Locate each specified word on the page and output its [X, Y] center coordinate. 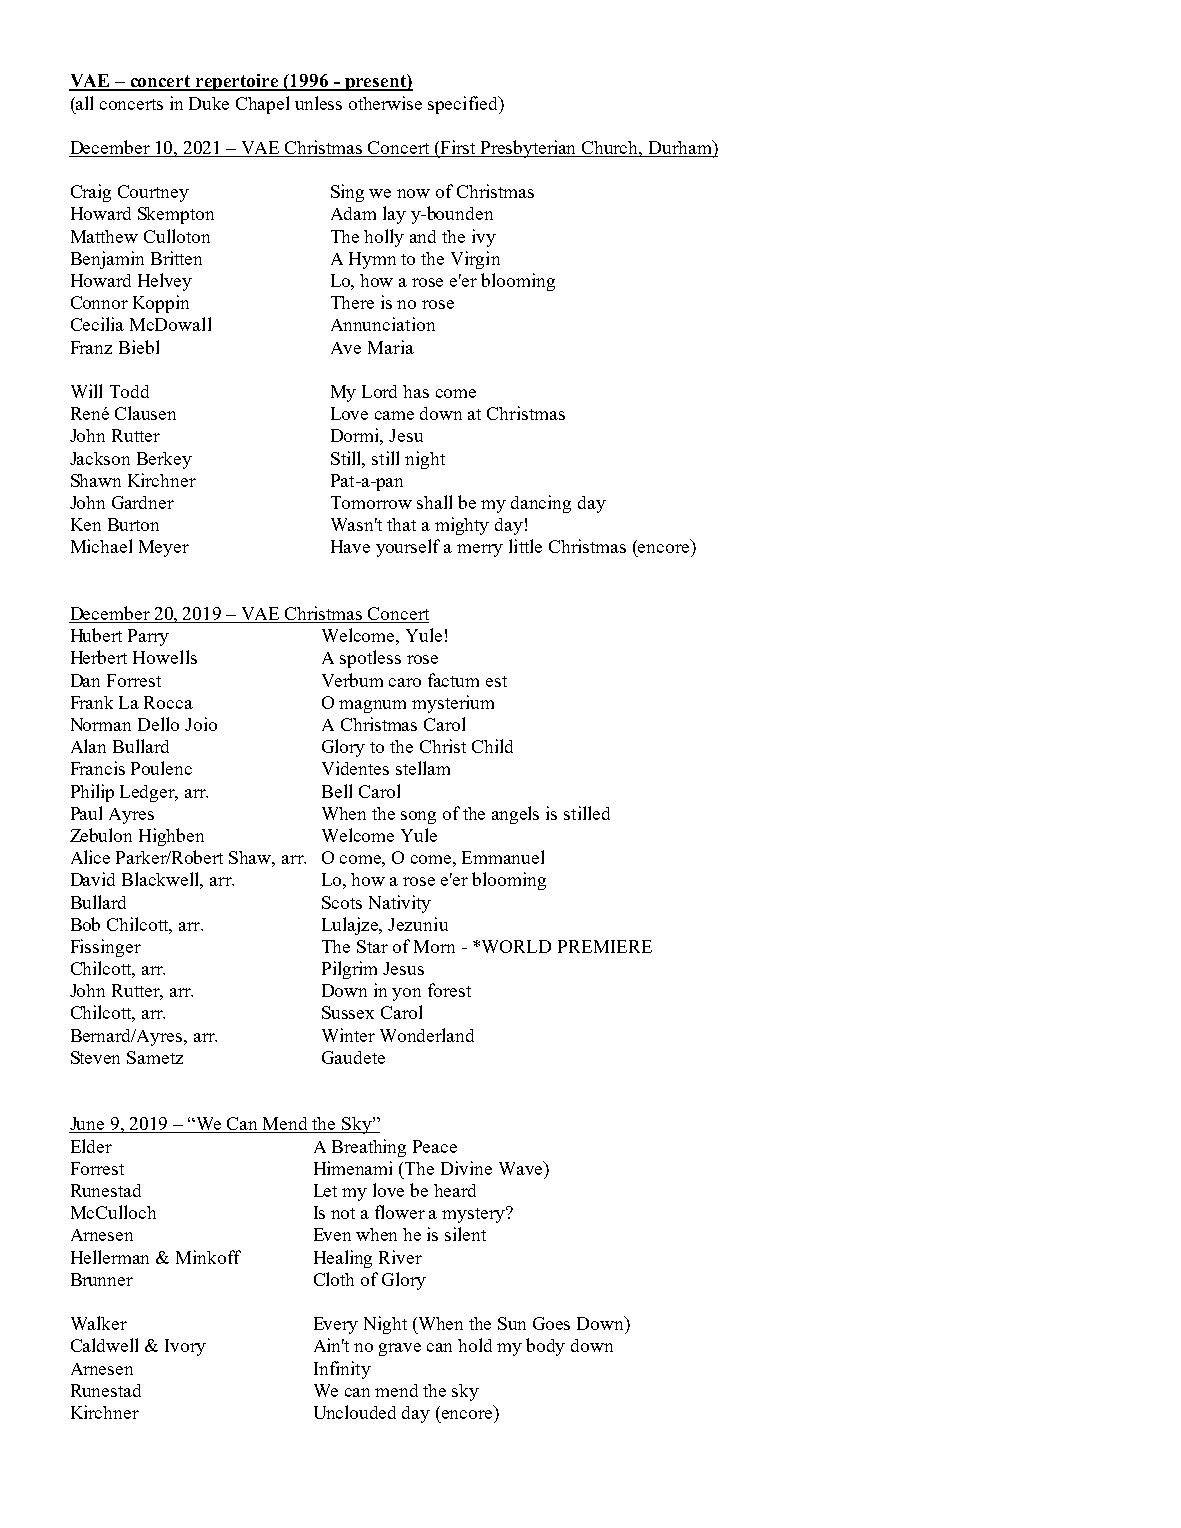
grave [400, 1349]
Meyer [164, 548]
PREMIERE [605, 946]
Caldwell [104, 1345]
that [401, 524]
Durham [680, 148]
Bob [85, 924]
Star [372, 946]
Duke [209, 103]
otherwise [385, 103]
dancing [541, 504]
